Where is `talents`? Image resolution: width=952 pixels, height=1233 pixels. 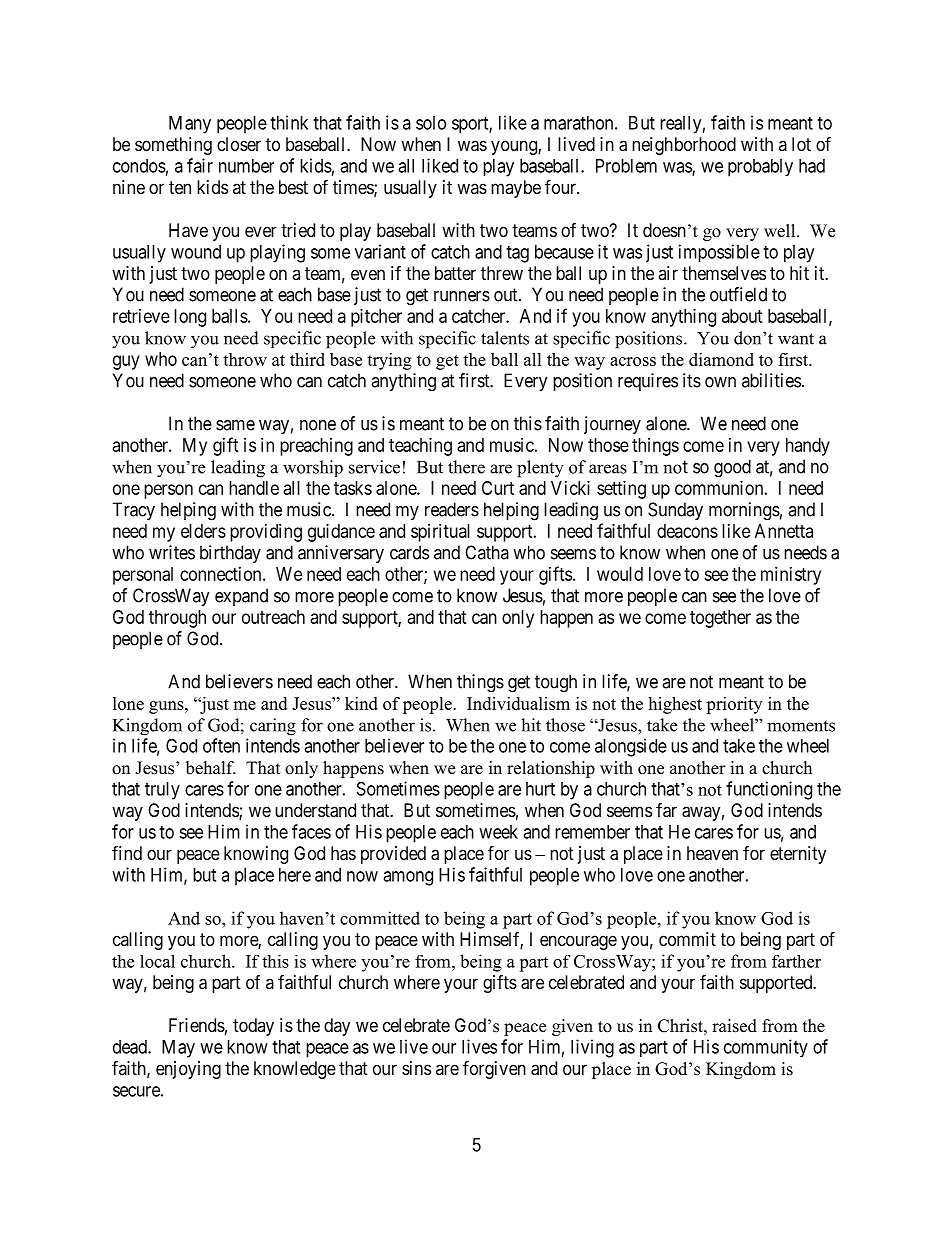 talents is located at coordinates (505, 338).
